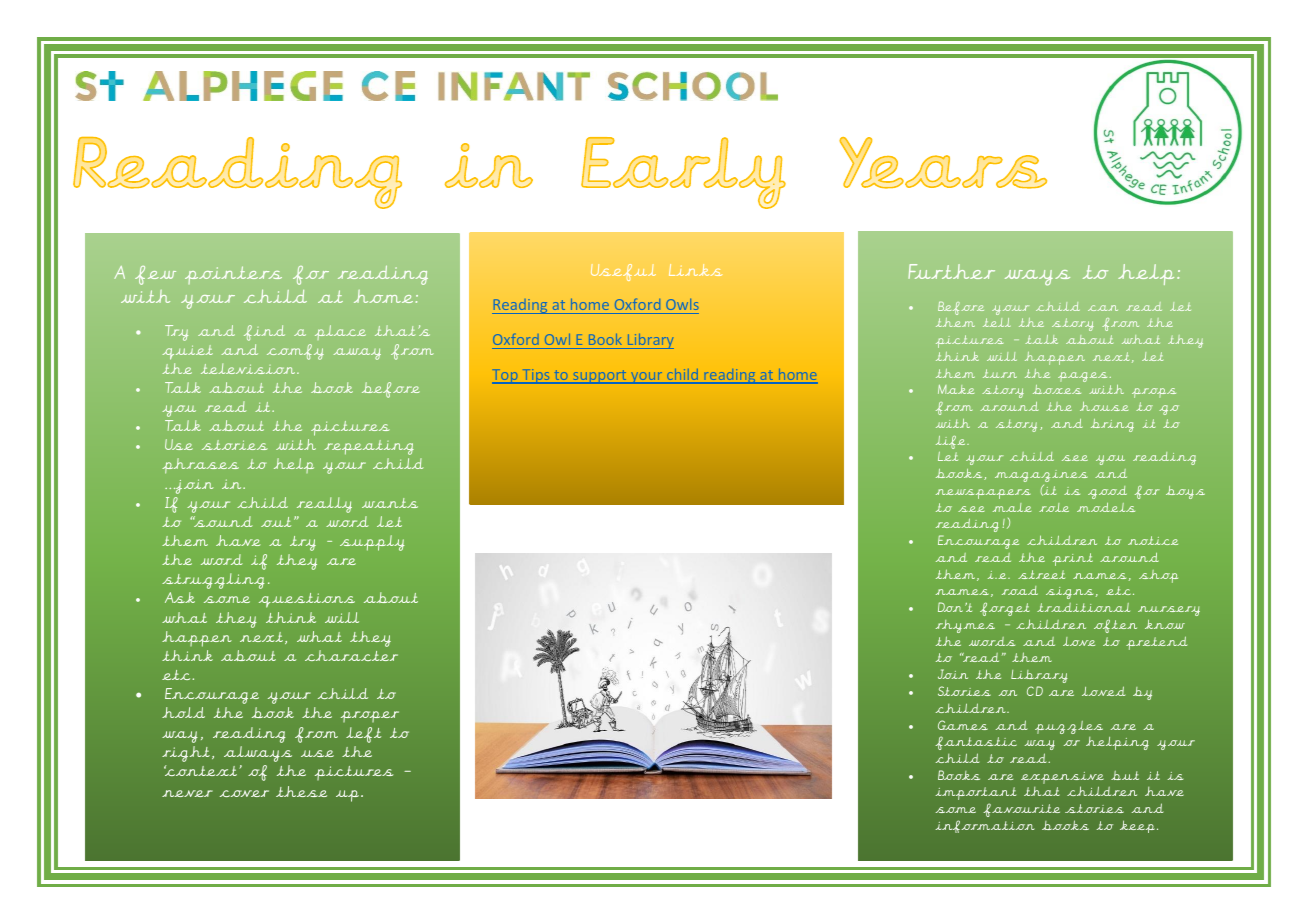  What do you see at coordinates (244, 793) in the screenshot?
I see `cover` at bounding box center [244, 793].
